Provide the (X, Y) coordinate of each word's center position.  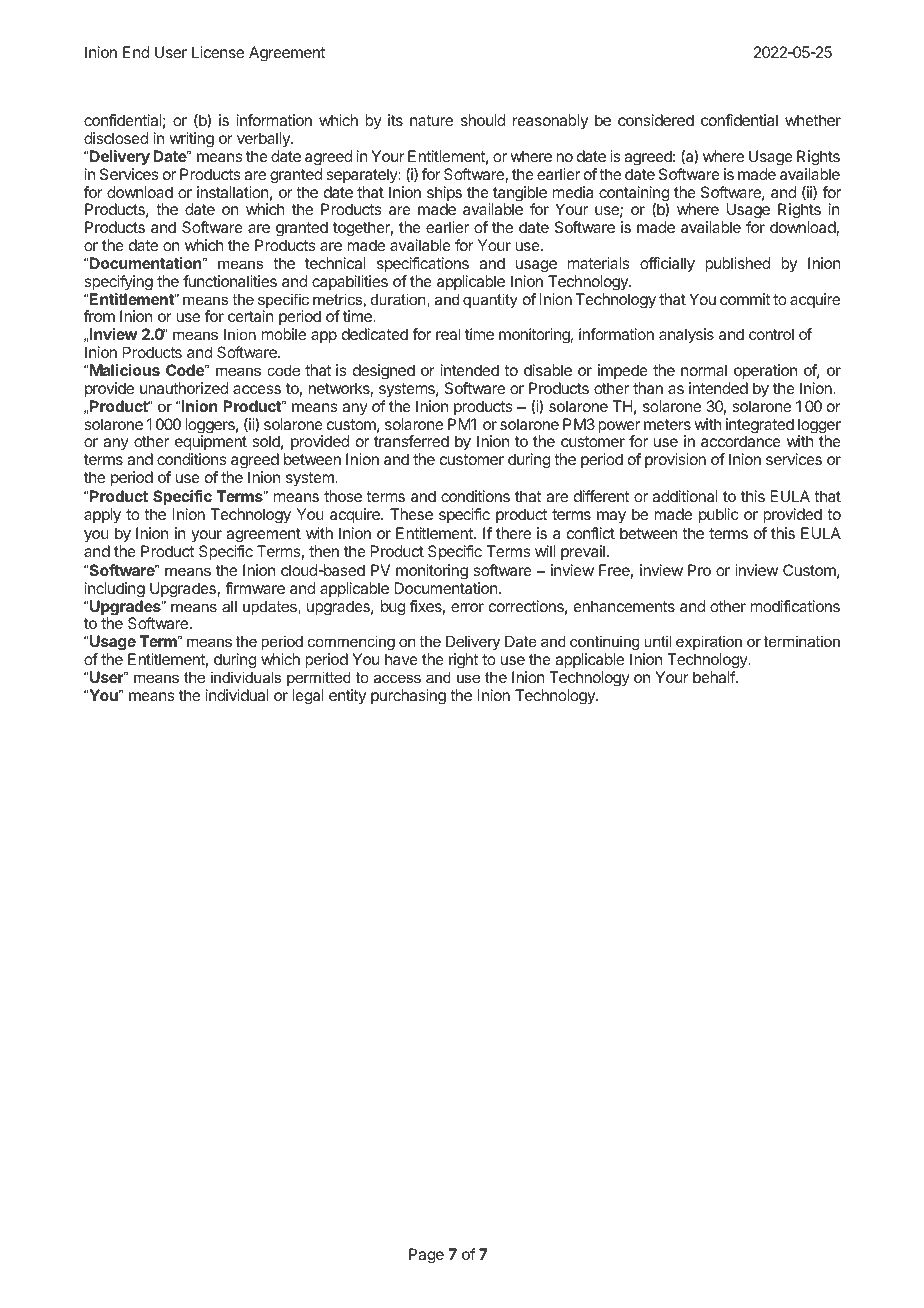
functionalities (230, 281)
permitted (319, 678)
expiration (709, 642)
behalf (715, 677)
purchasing (408, 697)
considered (656, 120)
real (448, 334)
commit (745, 299)
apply (102, 516)
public (718, 516)
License (218, 52)
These (411, 514)
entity (347, 696)
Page (426, 1256)
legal (308, 697)
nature (431, 120)
